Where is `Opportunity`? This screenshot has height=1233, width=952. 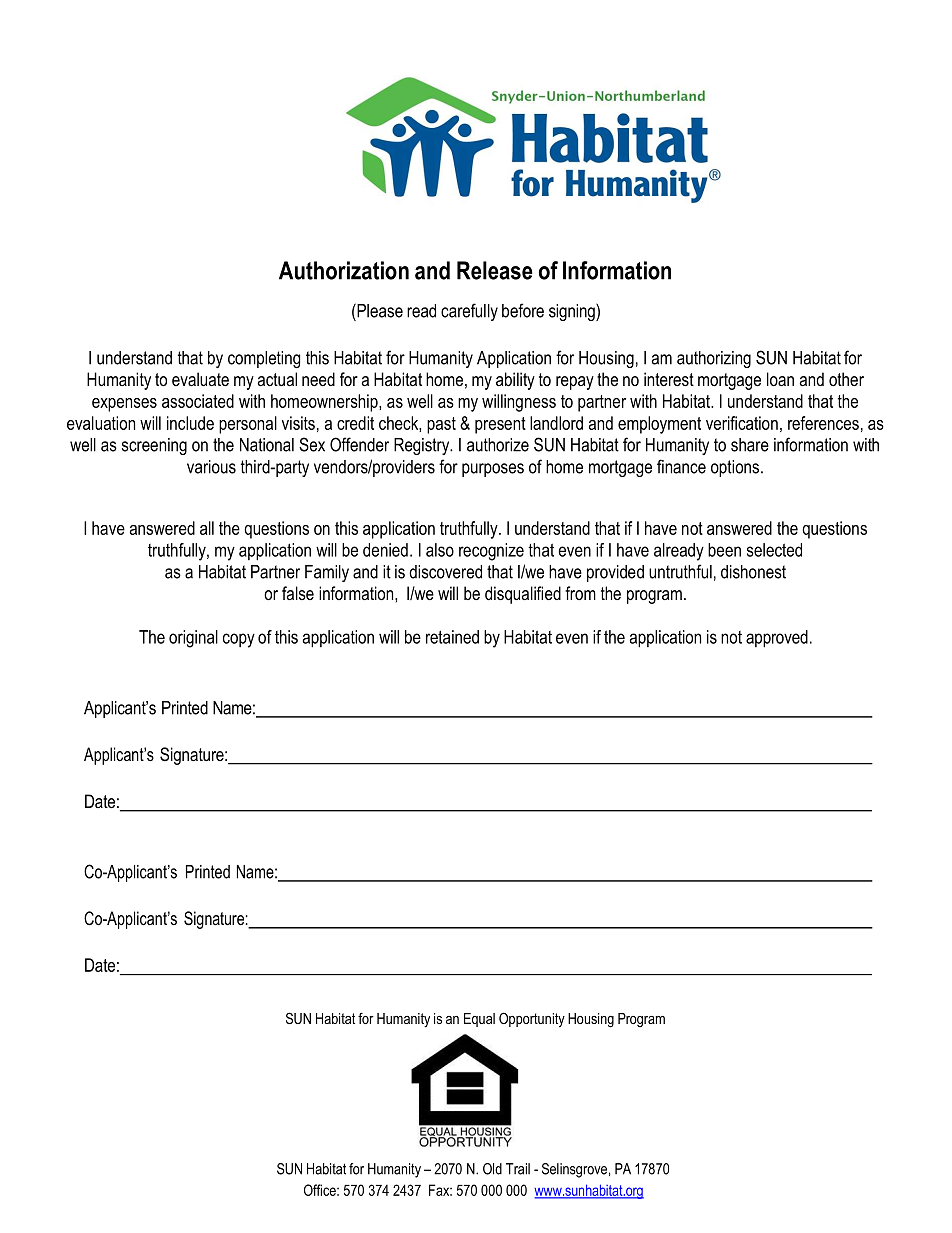 Opportunity is located at coordinates (532, 1019).
